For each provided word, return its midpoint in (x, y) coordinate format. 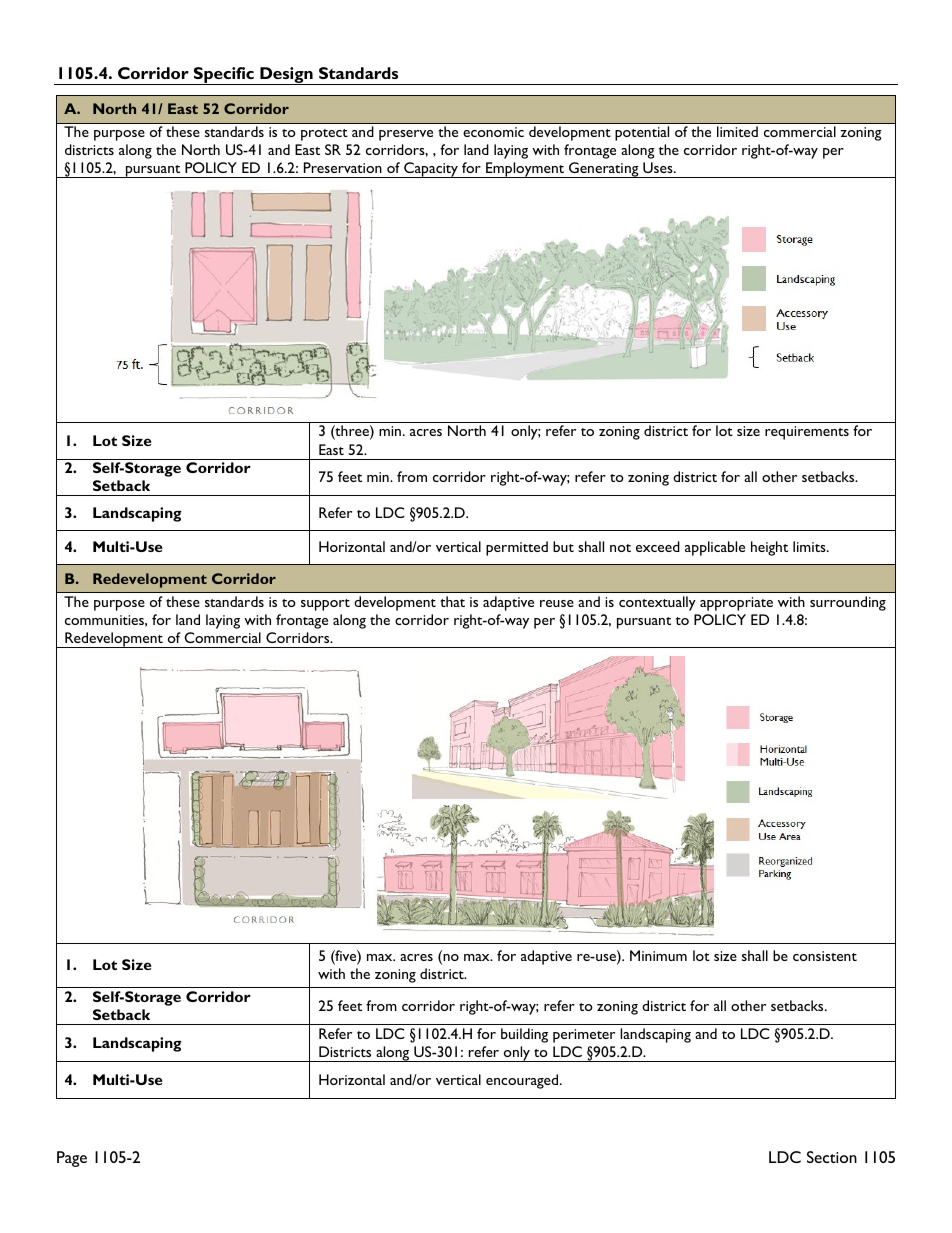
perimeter (584, 1036)
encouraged (523, 1081)
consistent (825, 956)
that (452, 601)
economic (493, 132)
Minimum (658, 955)
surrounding (848, 603)
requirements (807, 433)
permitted (517, 548)
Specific (224, 76)
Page (72, 1159)
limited (737, 131)
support (325, 605)
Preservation (343, 167)
